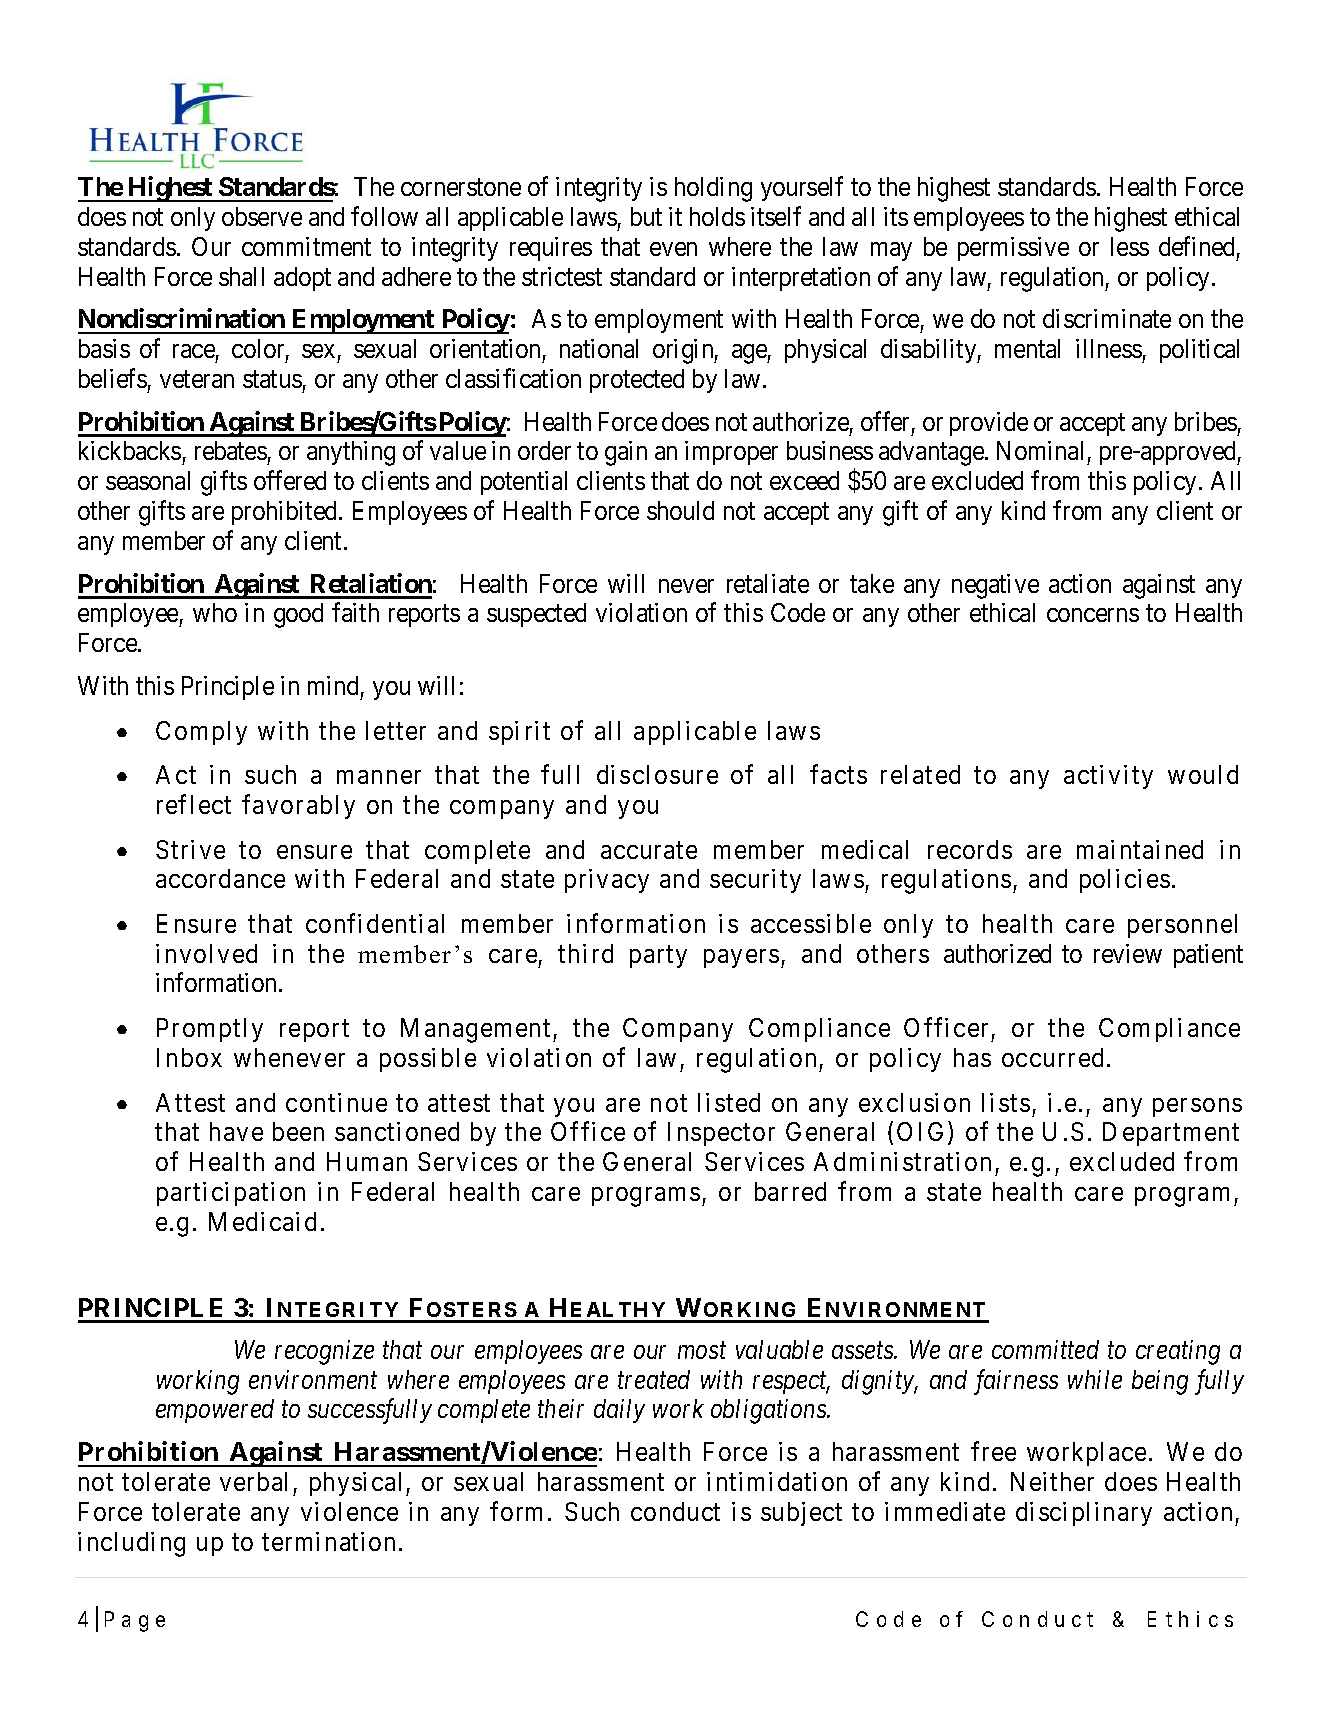  I want to click on accordance, so click(220, 878).
